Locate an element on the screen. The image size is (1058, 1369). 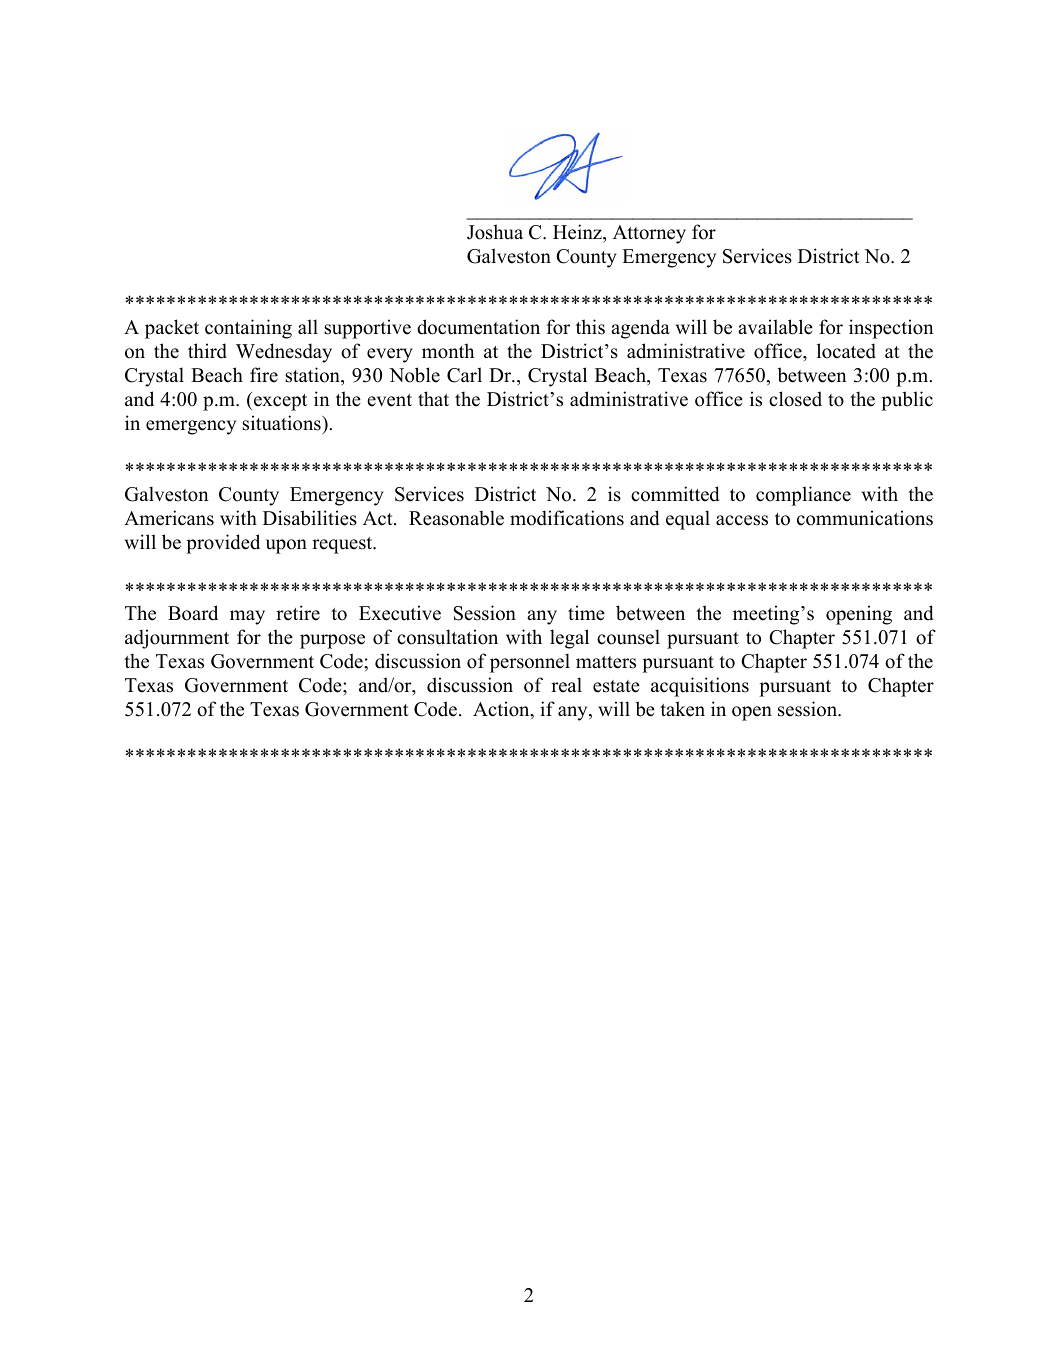
compliance is located at coordinates (803, 496).
